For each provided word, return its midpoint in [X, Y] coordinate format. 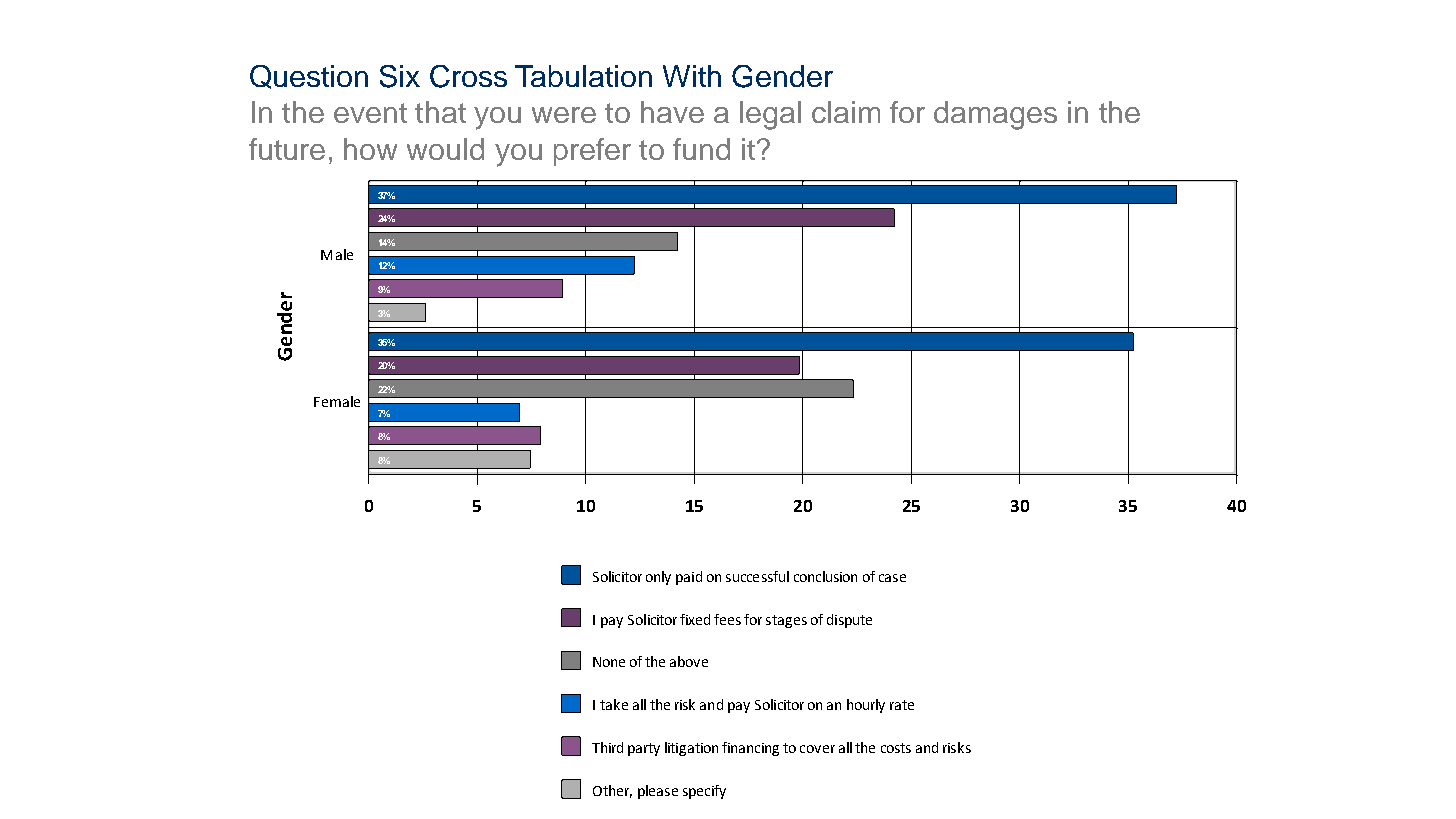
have [672, 112]
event [370, 113]
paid [689, 578]
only [658, 578]
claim [846, 112]
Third [607, 747]
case [892, 578]
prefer [592, 152]
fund [701, 149]
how [370, 149]
